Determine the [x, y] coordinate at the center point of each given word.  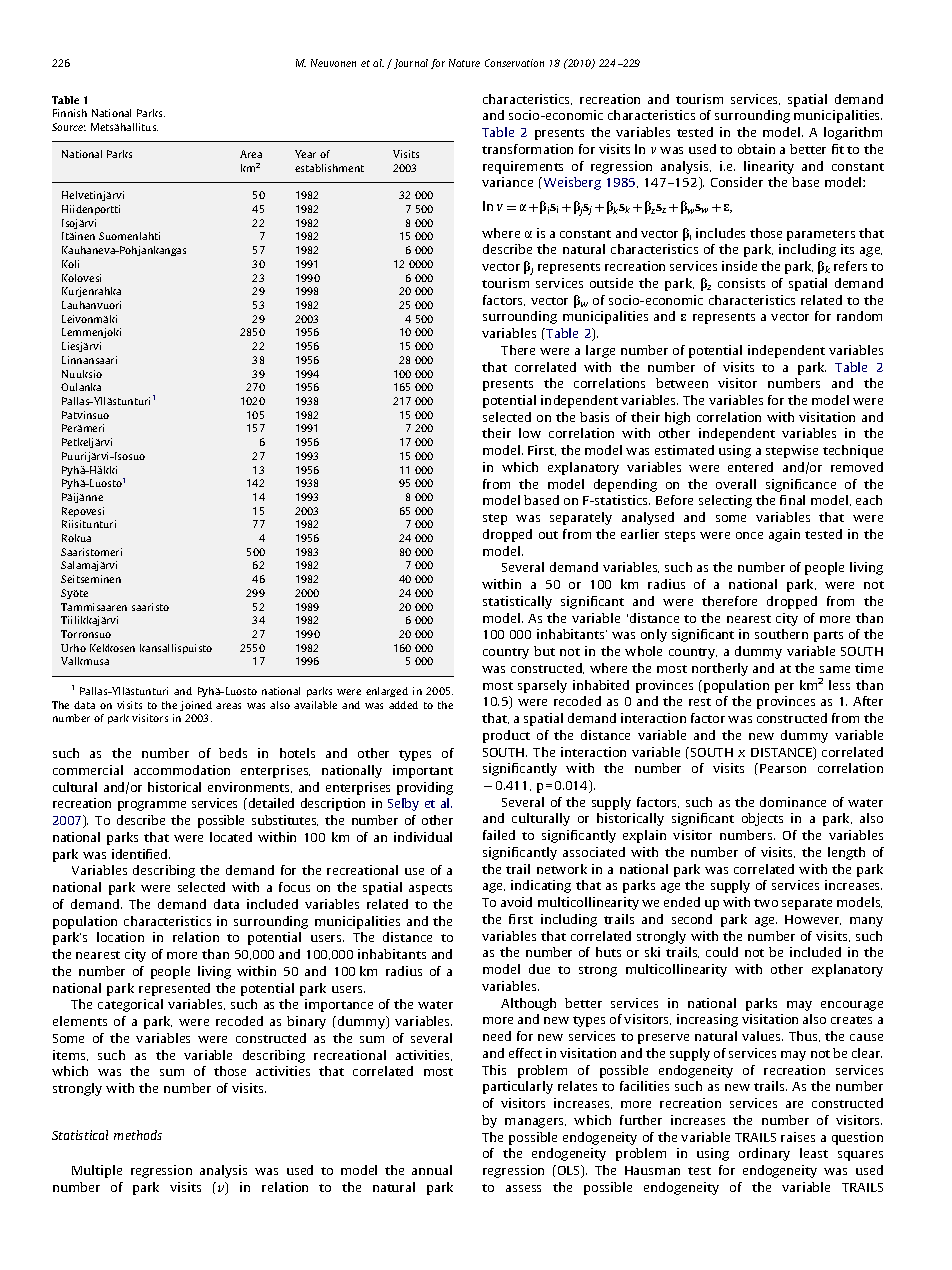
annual [432, 1170]
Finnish [70, 113]
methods [138, 1135]
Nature [464, 63]
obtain [756, 149]
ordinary [764, 1154]
